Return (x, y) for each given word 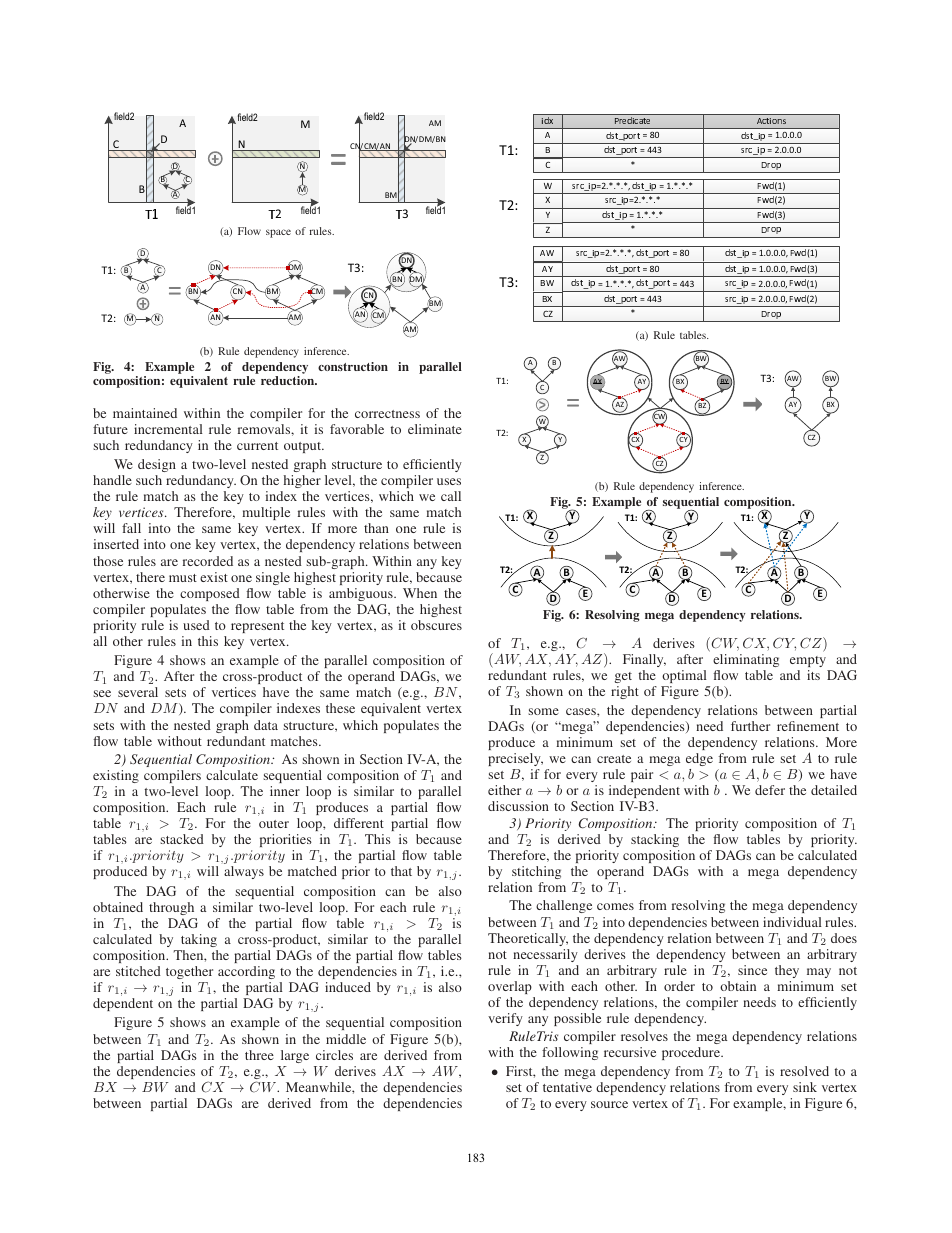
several (138, 692)
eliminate (435, 429)
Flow (249, 231)
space (278, 233)
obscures (436, 625)
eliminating (746, 660)
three (259, 1055)
